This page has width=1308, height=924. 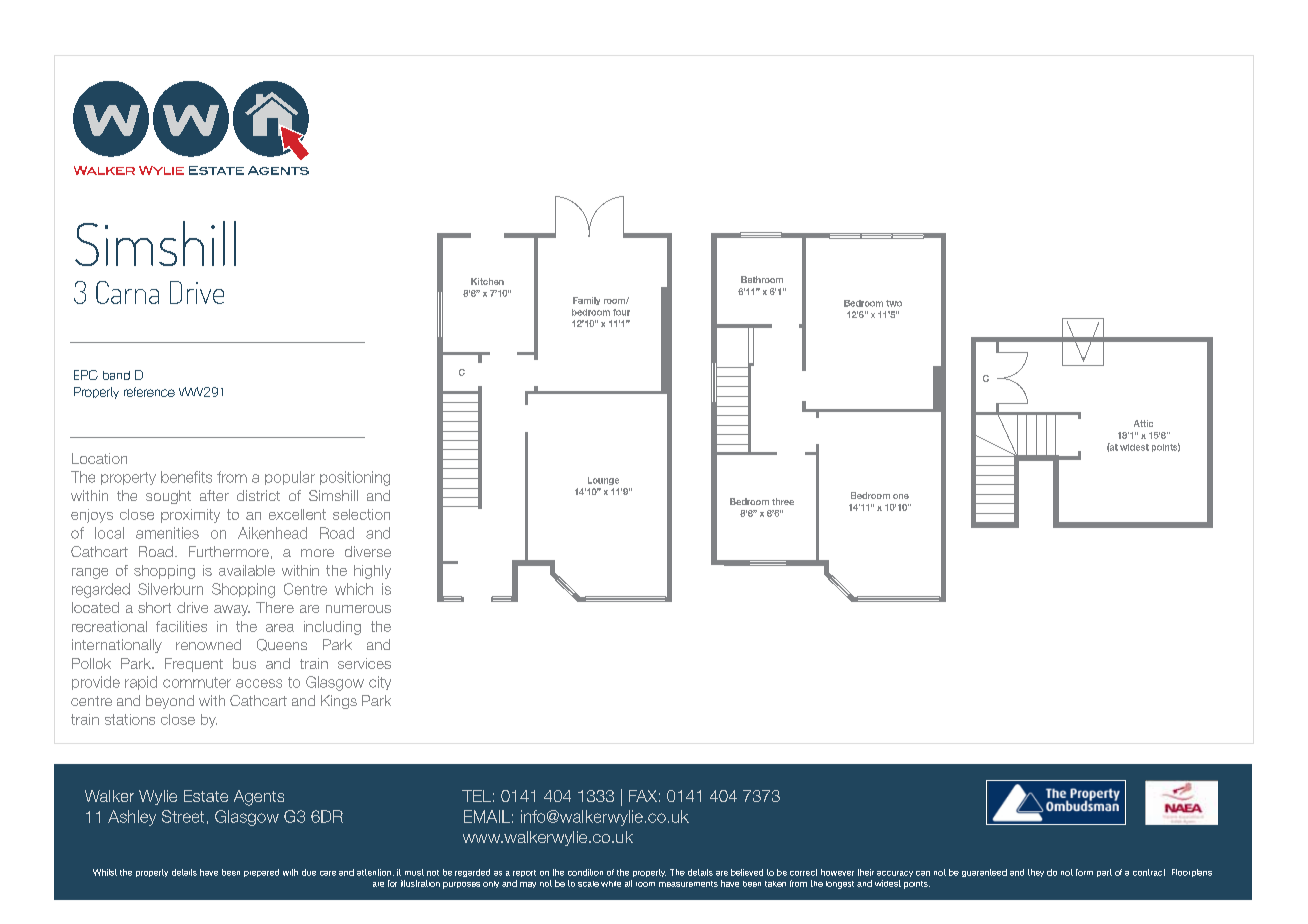 I want to click on they, so click(x=1036, y=873).
